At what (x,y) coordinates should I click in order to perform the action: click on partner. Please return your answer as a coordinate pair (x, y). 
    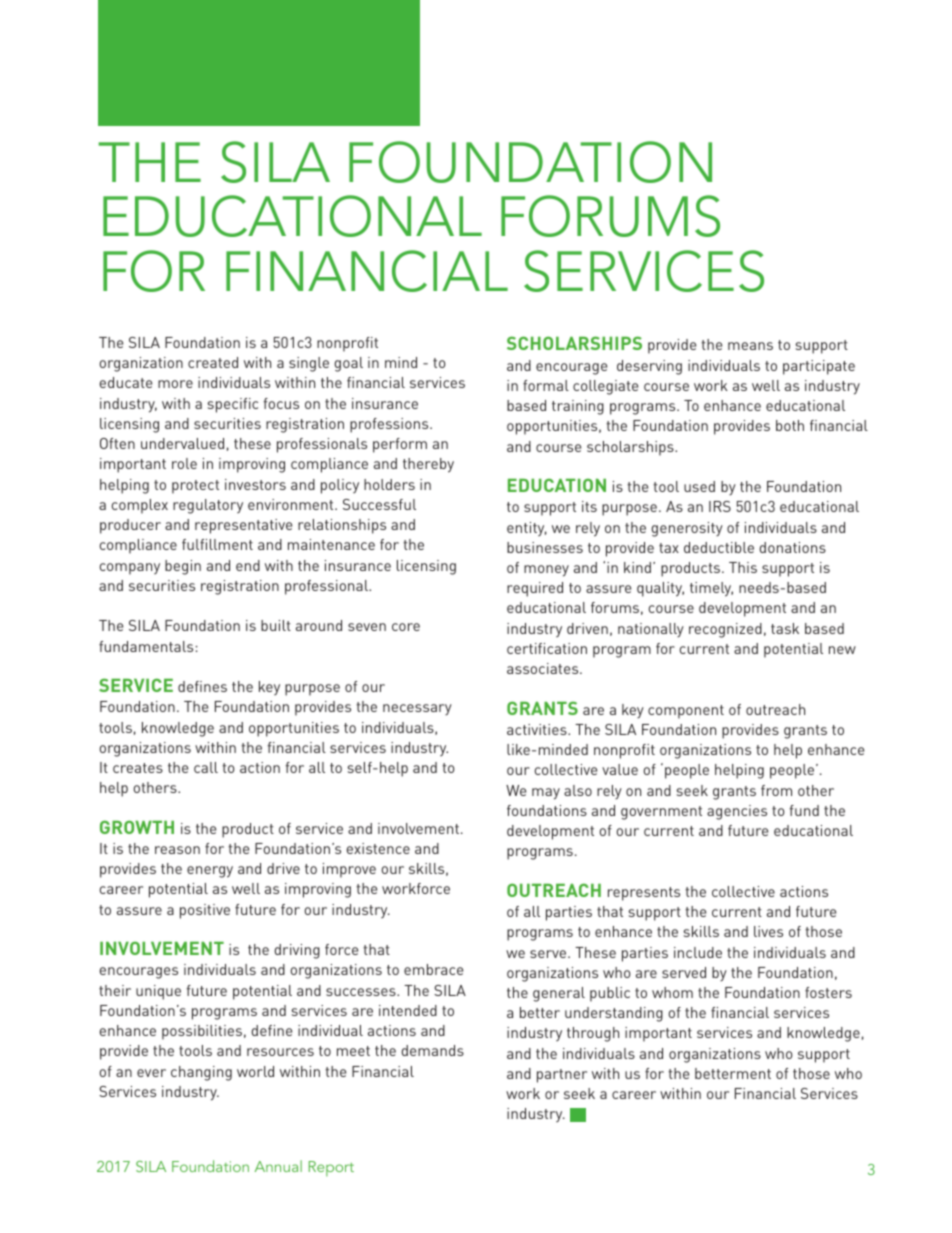
    Looking at the image, I should click on (562, 1076).
